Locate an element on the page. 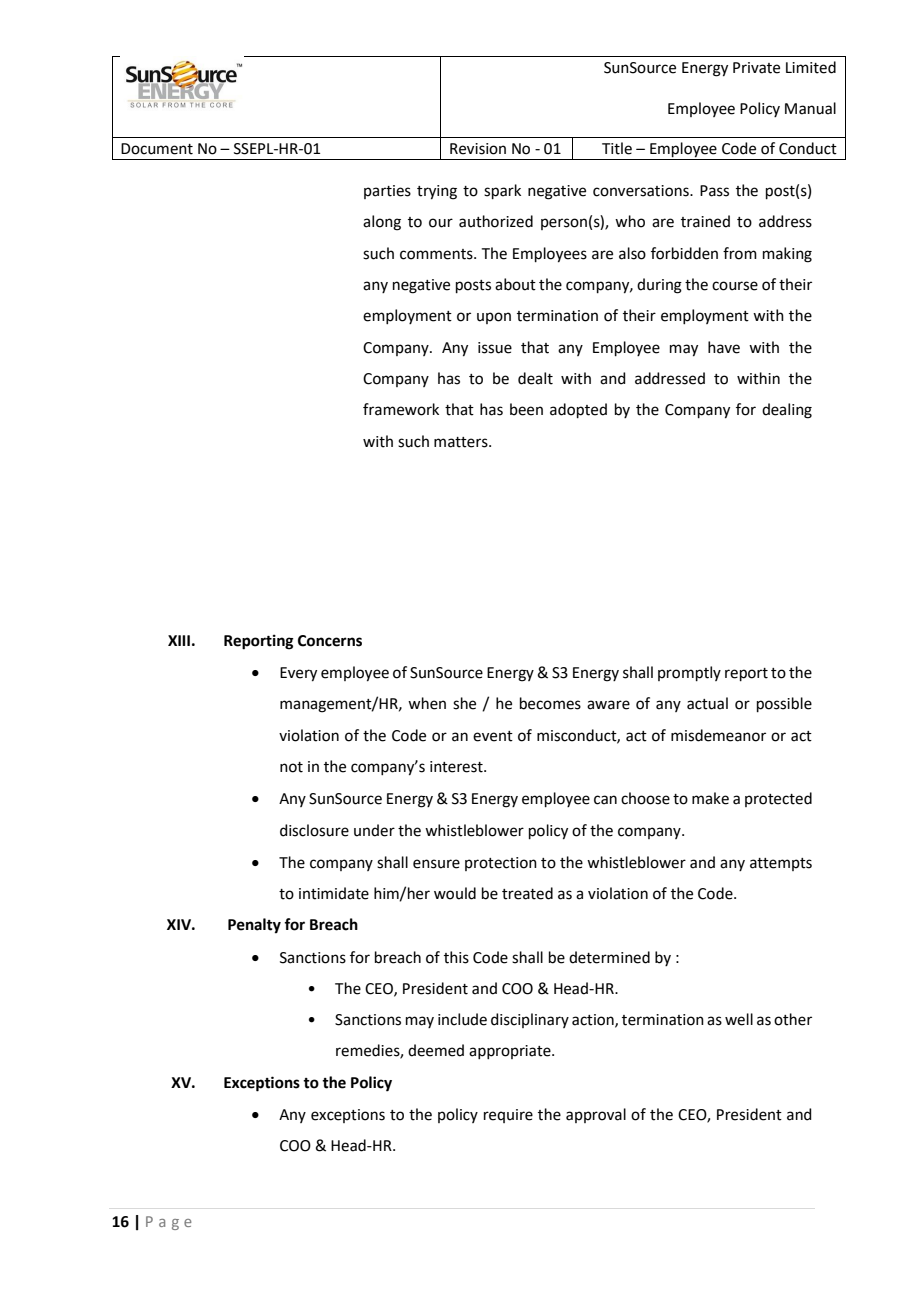 The height and width of the page is (1308, 924). Penalty is located at coordinates (254, 926).
